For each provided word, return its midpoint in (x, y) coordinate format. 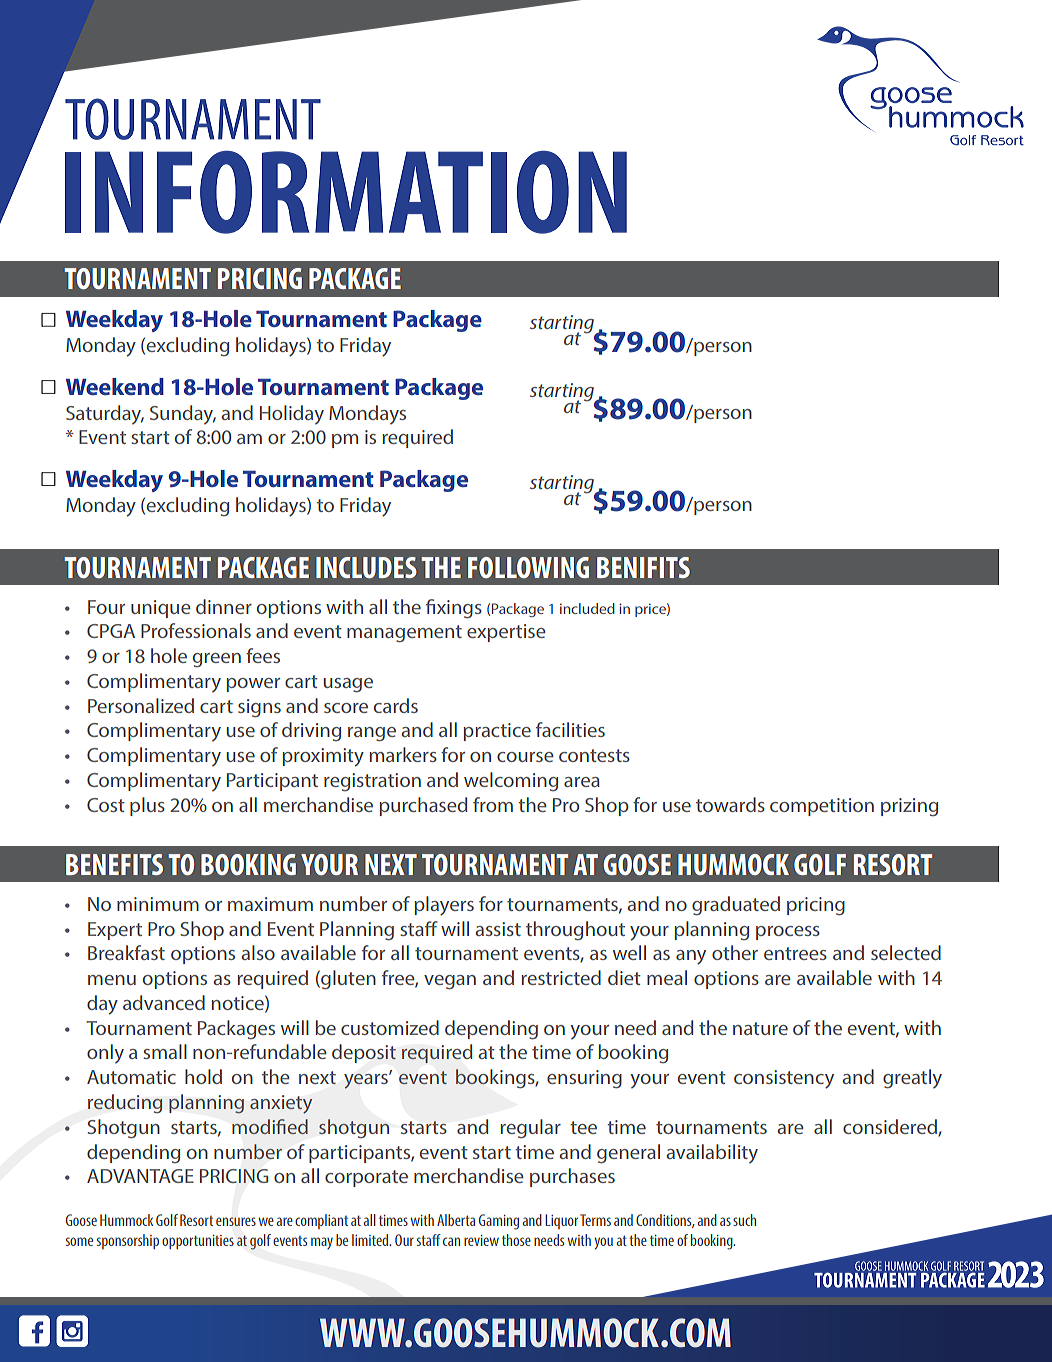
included (587, 608)
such (744, 1220)
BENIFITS (643, 567)
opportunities (198, 1242)
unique (161, 609)
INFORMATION (346, 192)
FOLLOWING (528, 567)
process (788, 933)
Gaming (499, 1222)
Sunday (183, 415)
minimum (158, 904)
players (444, 906)
